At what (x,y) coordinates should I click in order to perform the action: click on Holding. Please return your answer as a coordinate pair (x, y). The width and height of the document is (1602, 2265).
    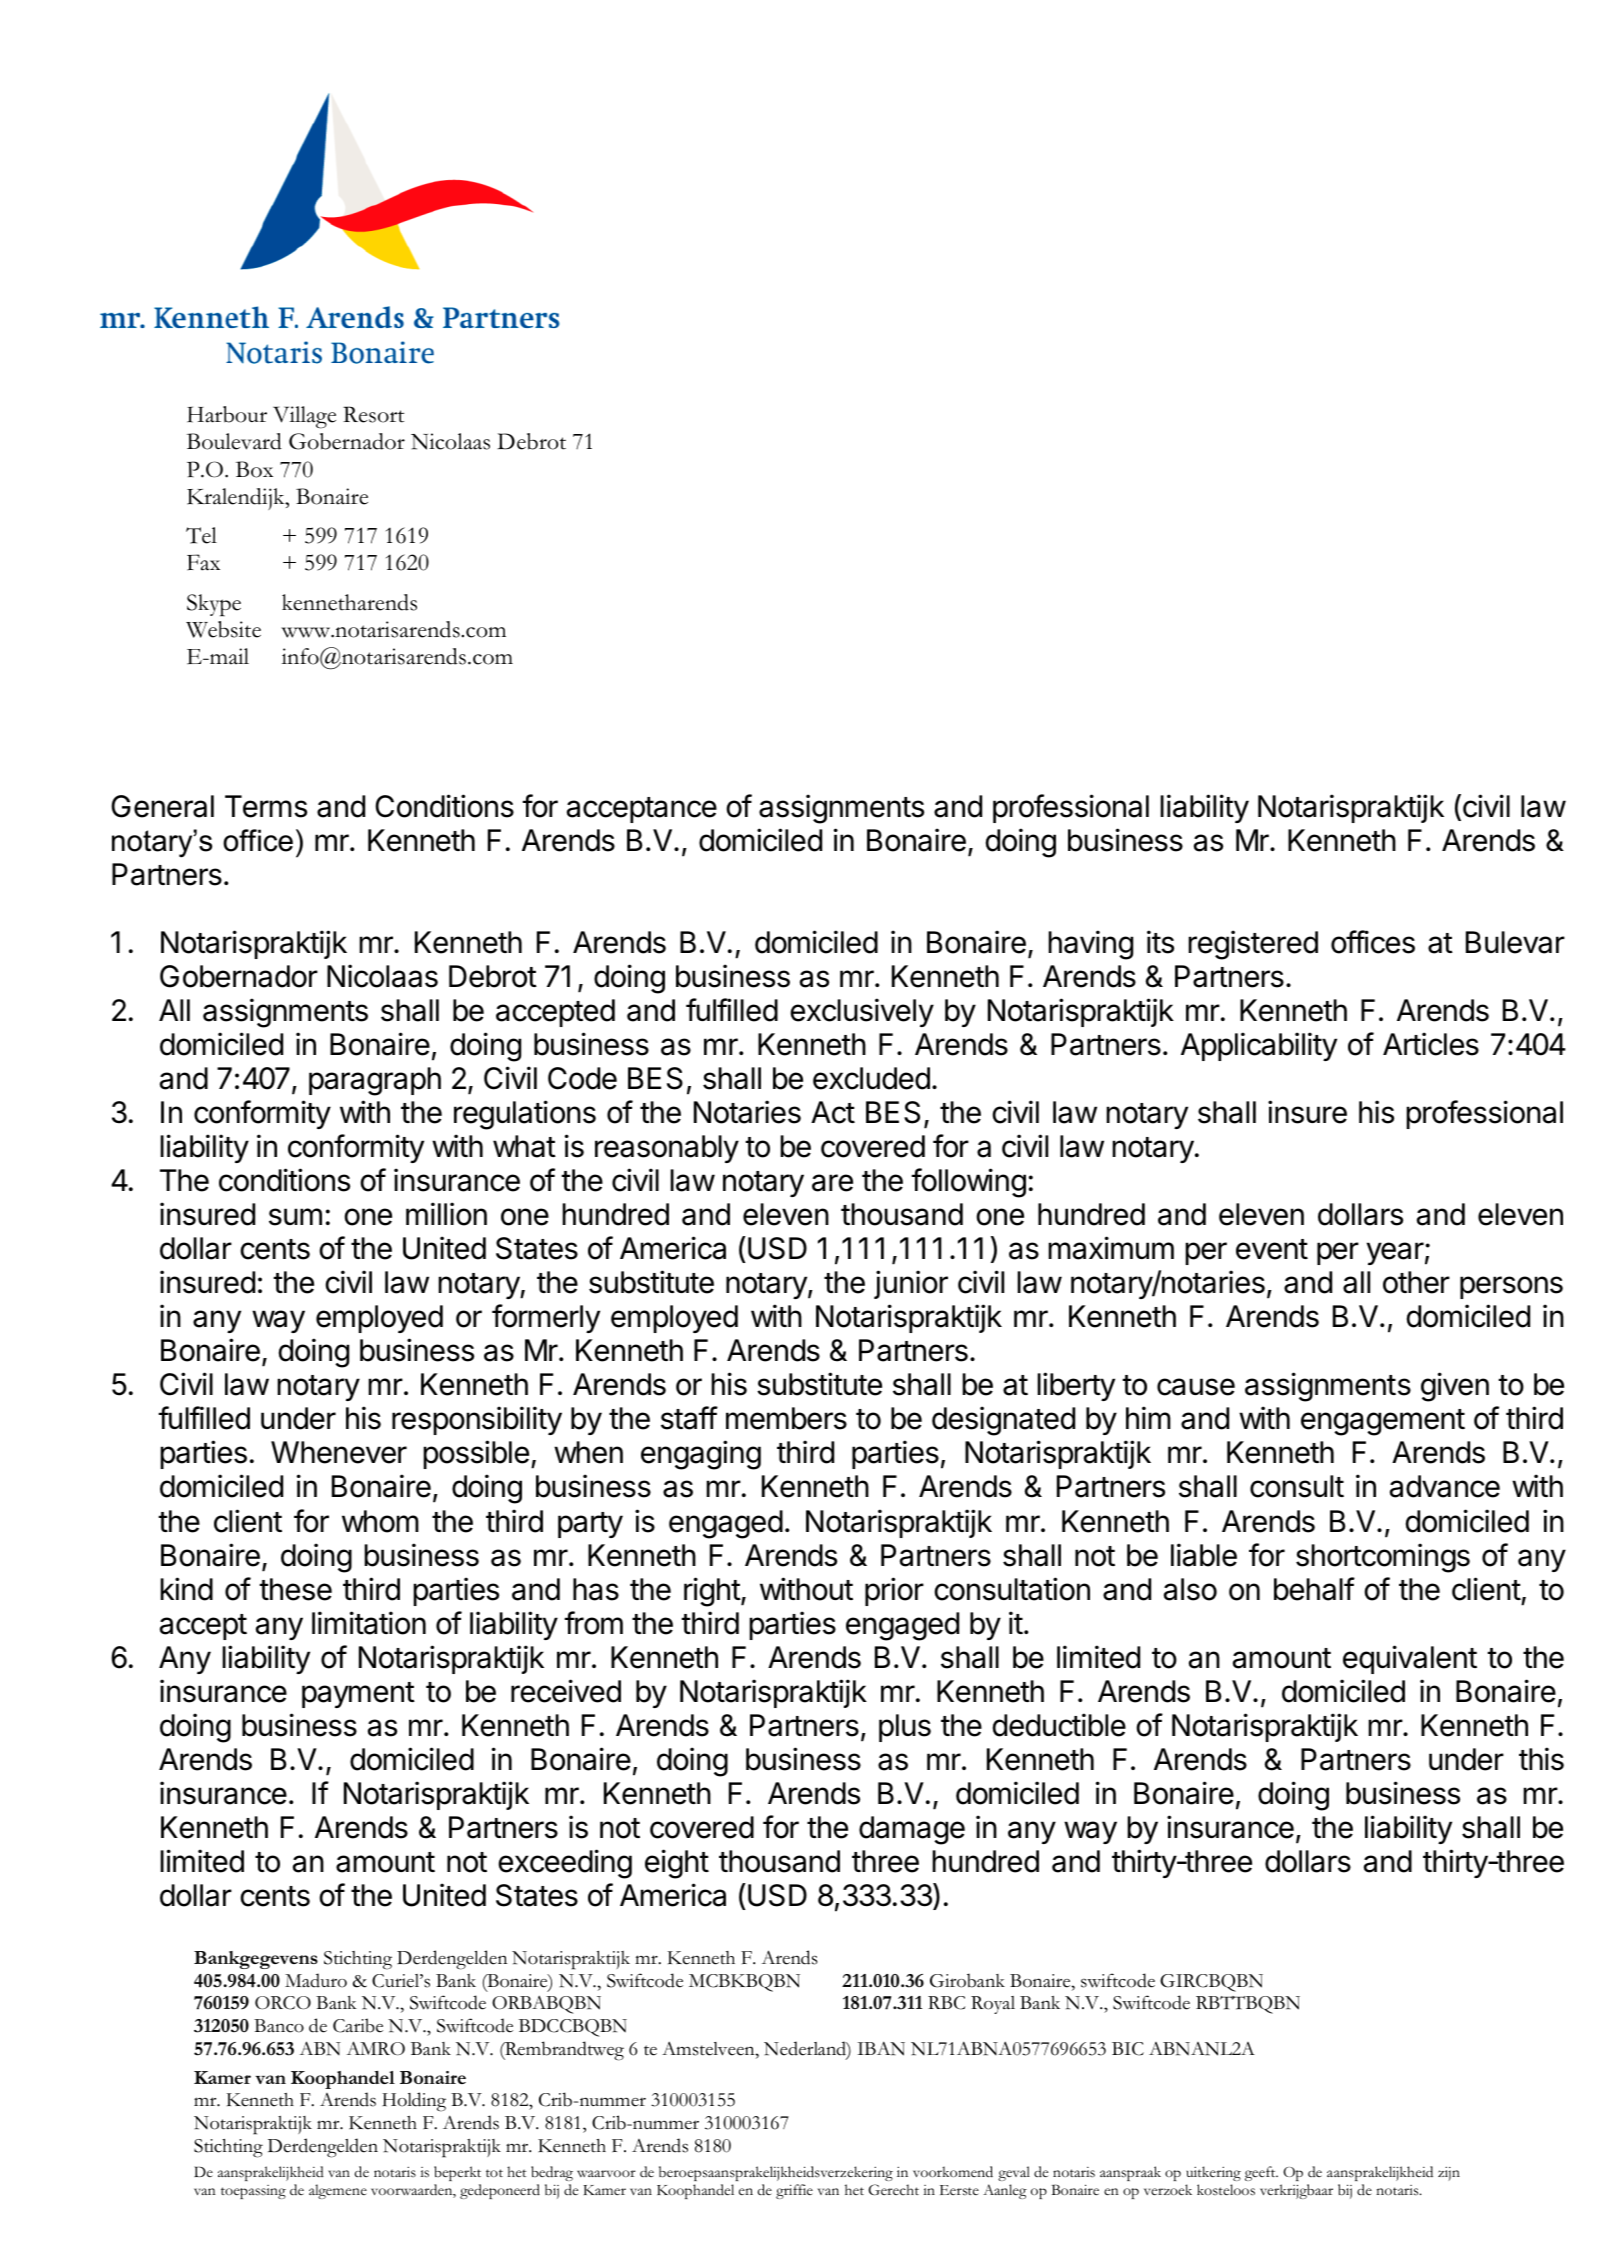
    Looking at the image, I should click on (414, 2102).
